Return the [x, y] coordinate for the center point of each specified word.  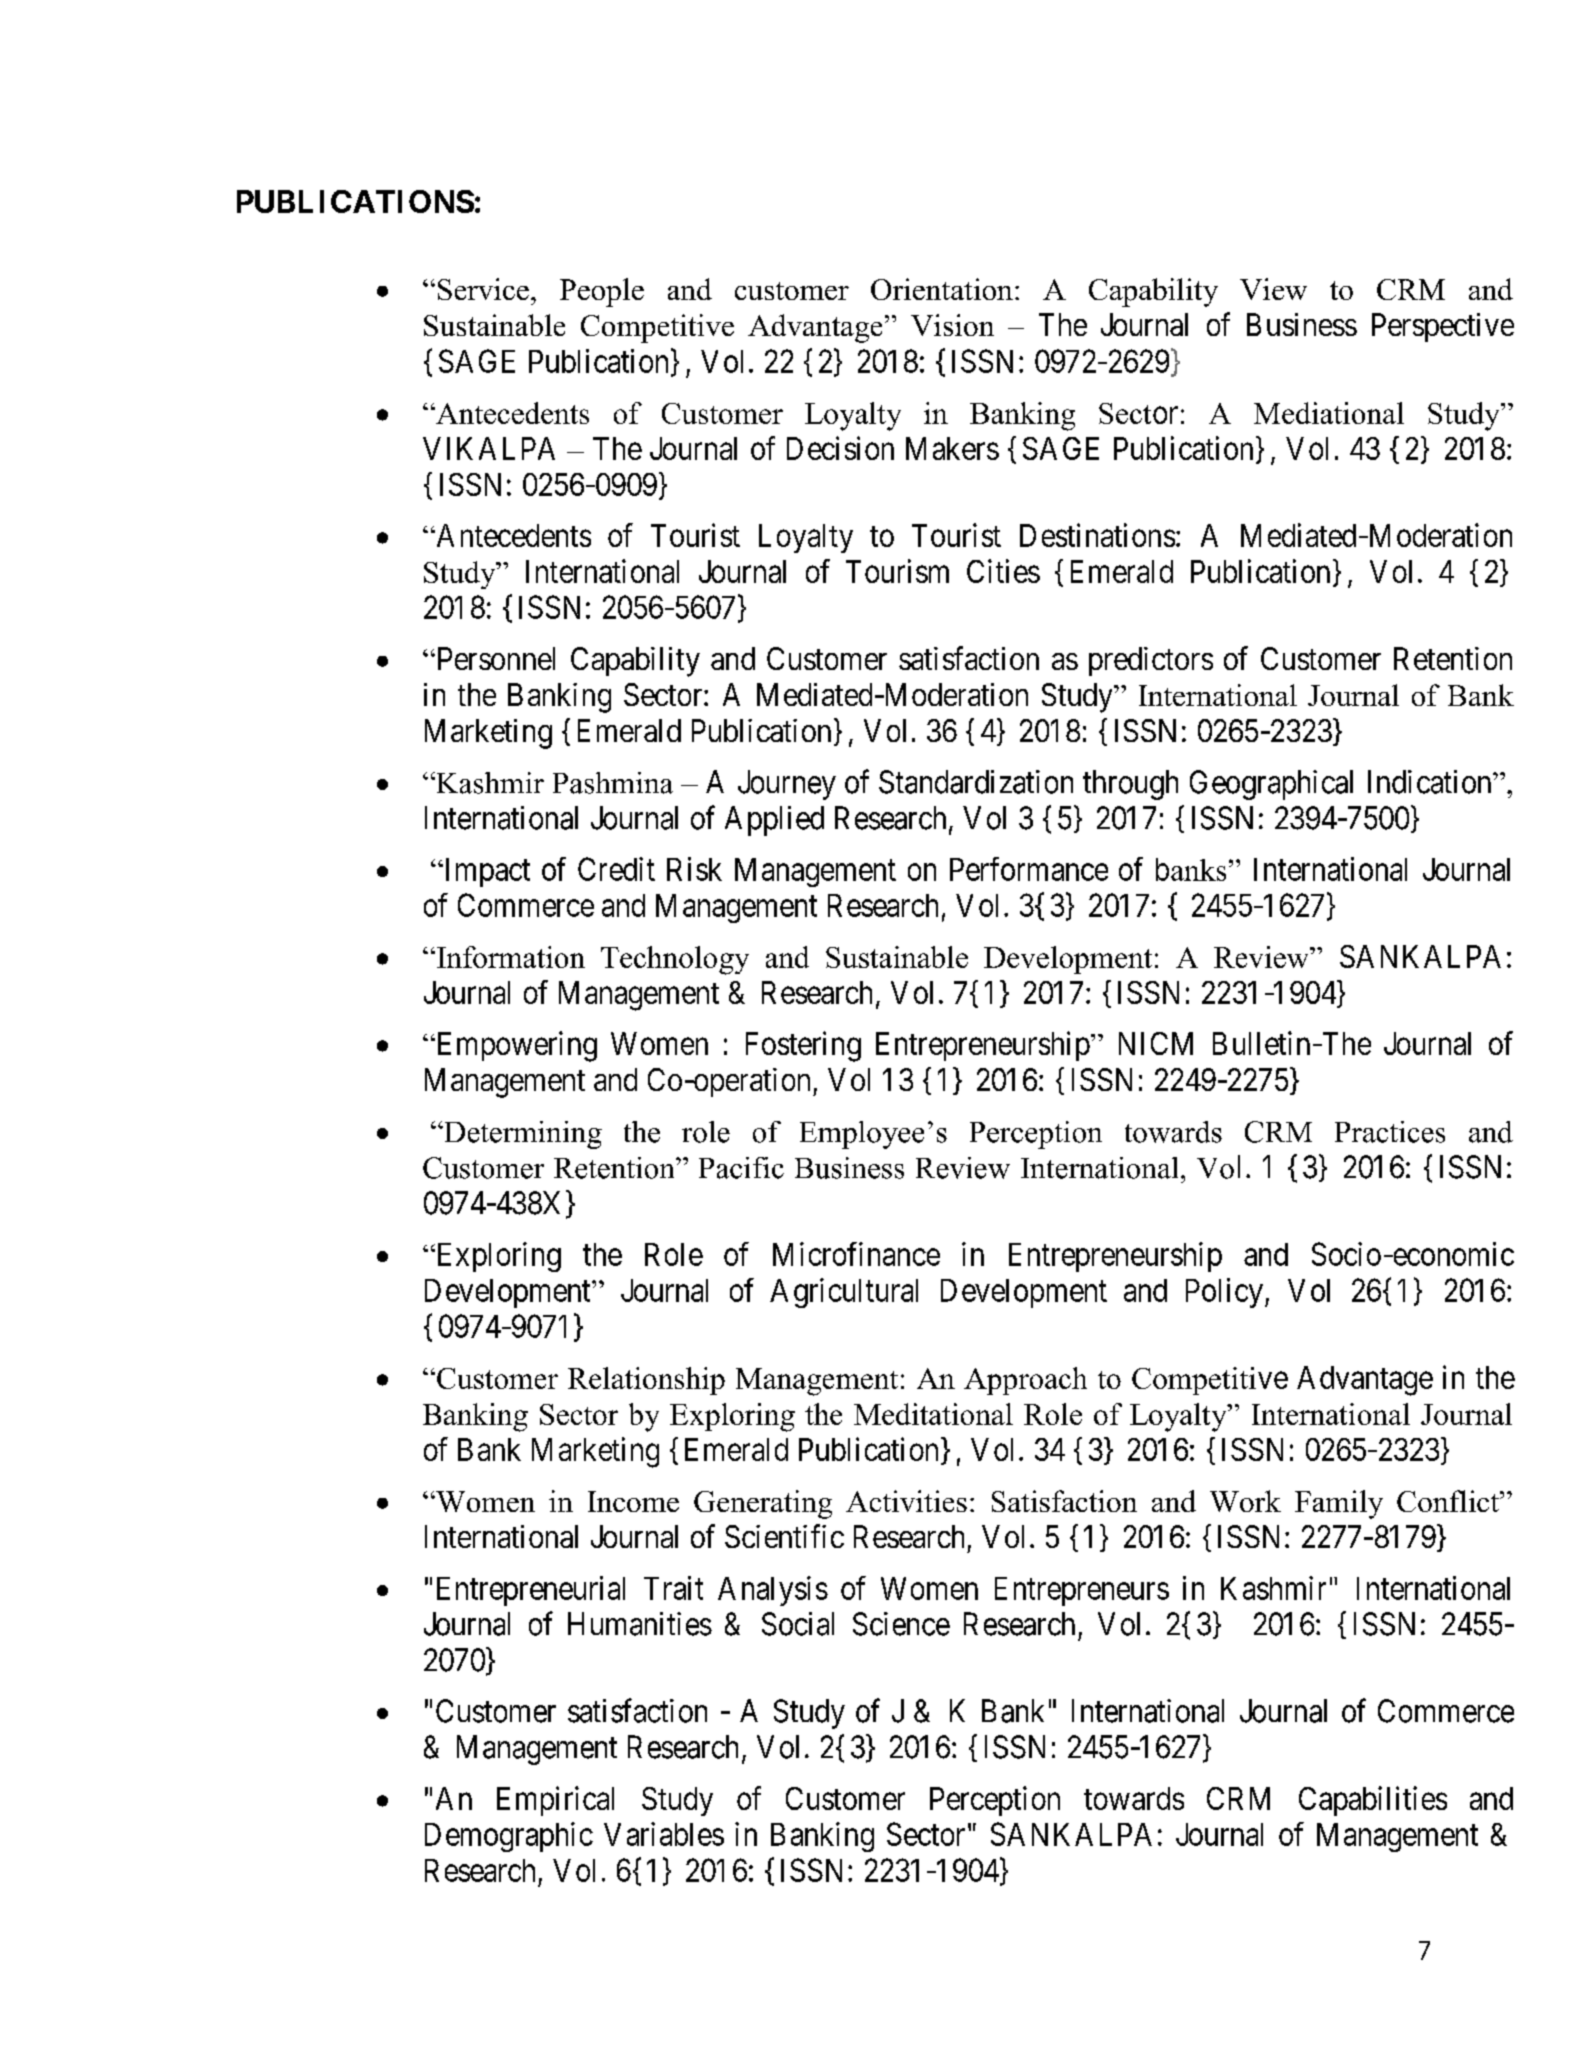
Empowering [515, 1046]
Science [901, 1624]
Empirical [555, 1801]
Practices [1390, 1132]
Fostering [803, 1046]
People [602, 292]
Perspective [1443, 327]
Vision [952, 325]
